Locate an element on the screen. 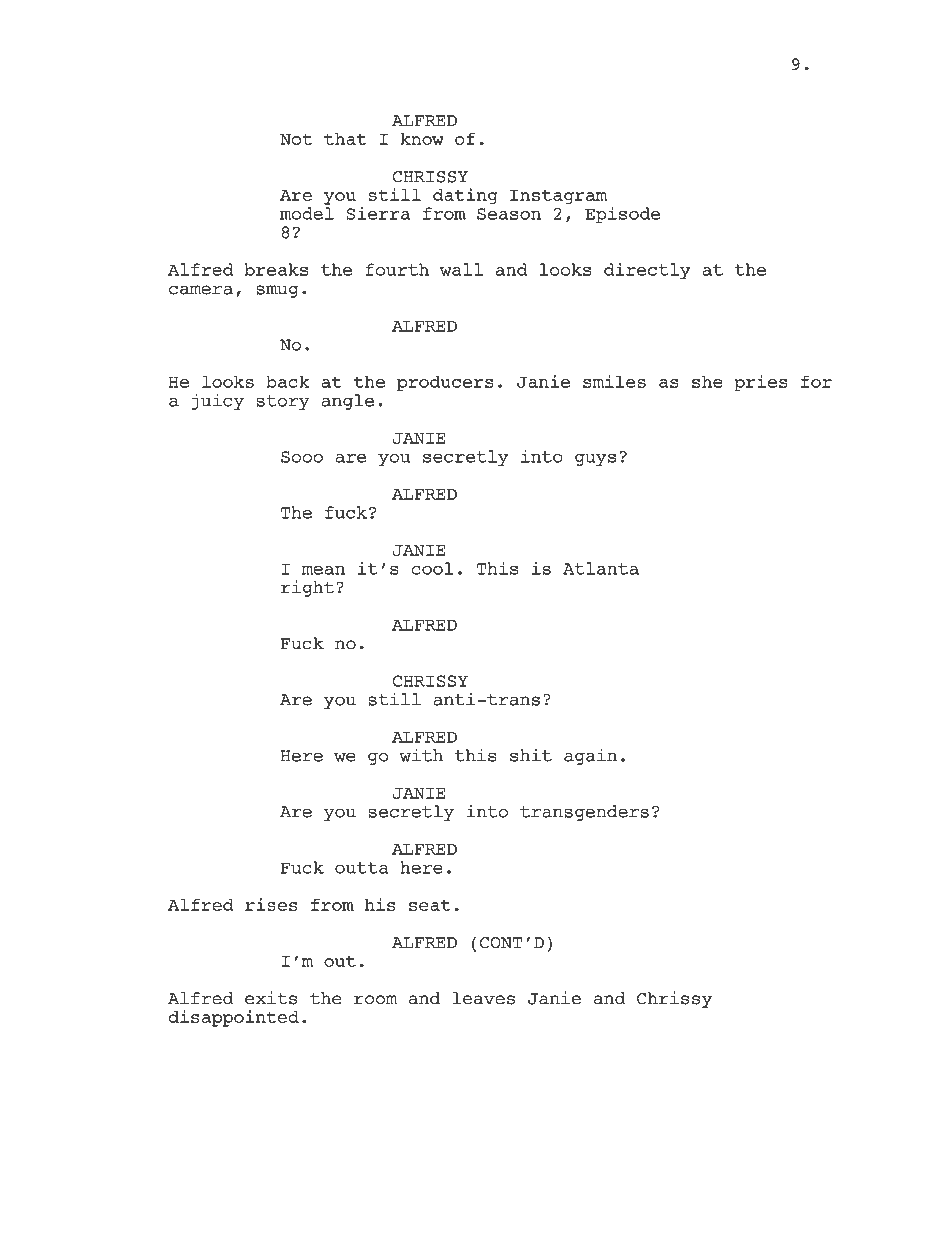  Episode is located at coordinates (622, 215).
